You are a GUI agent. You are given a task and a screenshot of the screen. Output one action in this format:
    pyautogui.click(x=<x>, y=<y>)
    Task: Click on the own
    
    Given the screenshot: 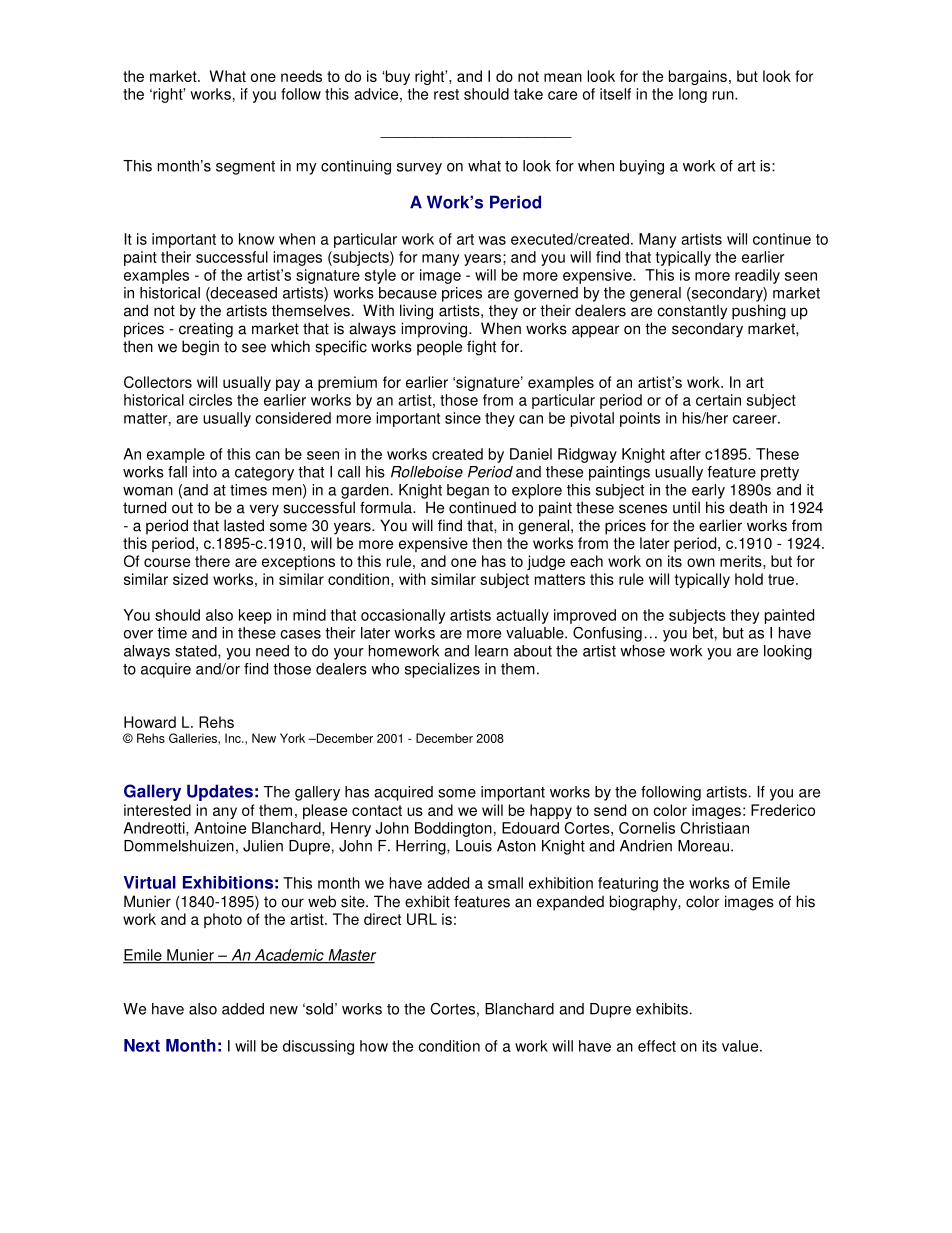 What is the action you would take?
    pyautogui.click(x=701, y=562)
